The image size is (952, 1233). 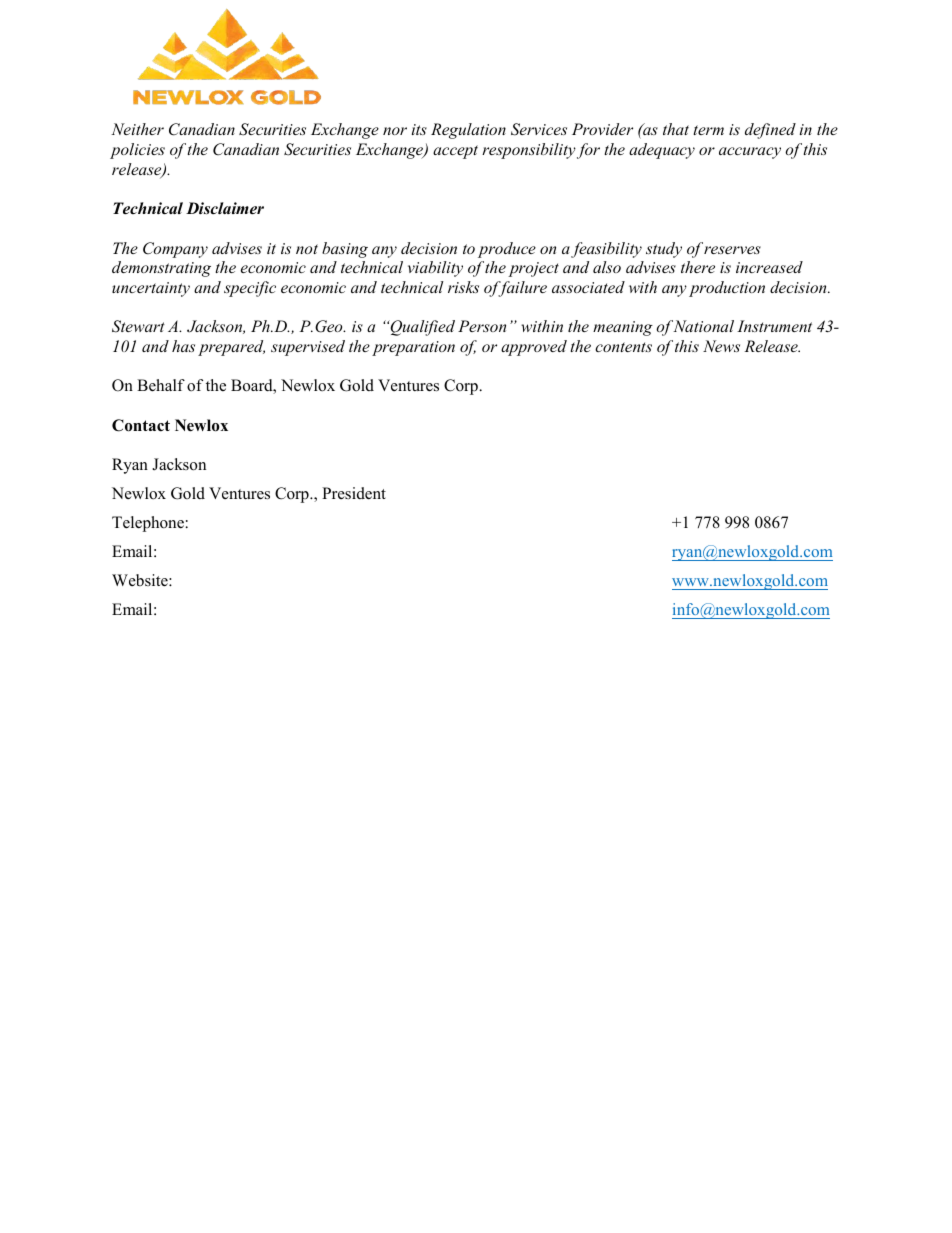 What do you see at coordinates (721, 346) in the screenshot?
I see `News` at bounding box center [721, 346].
